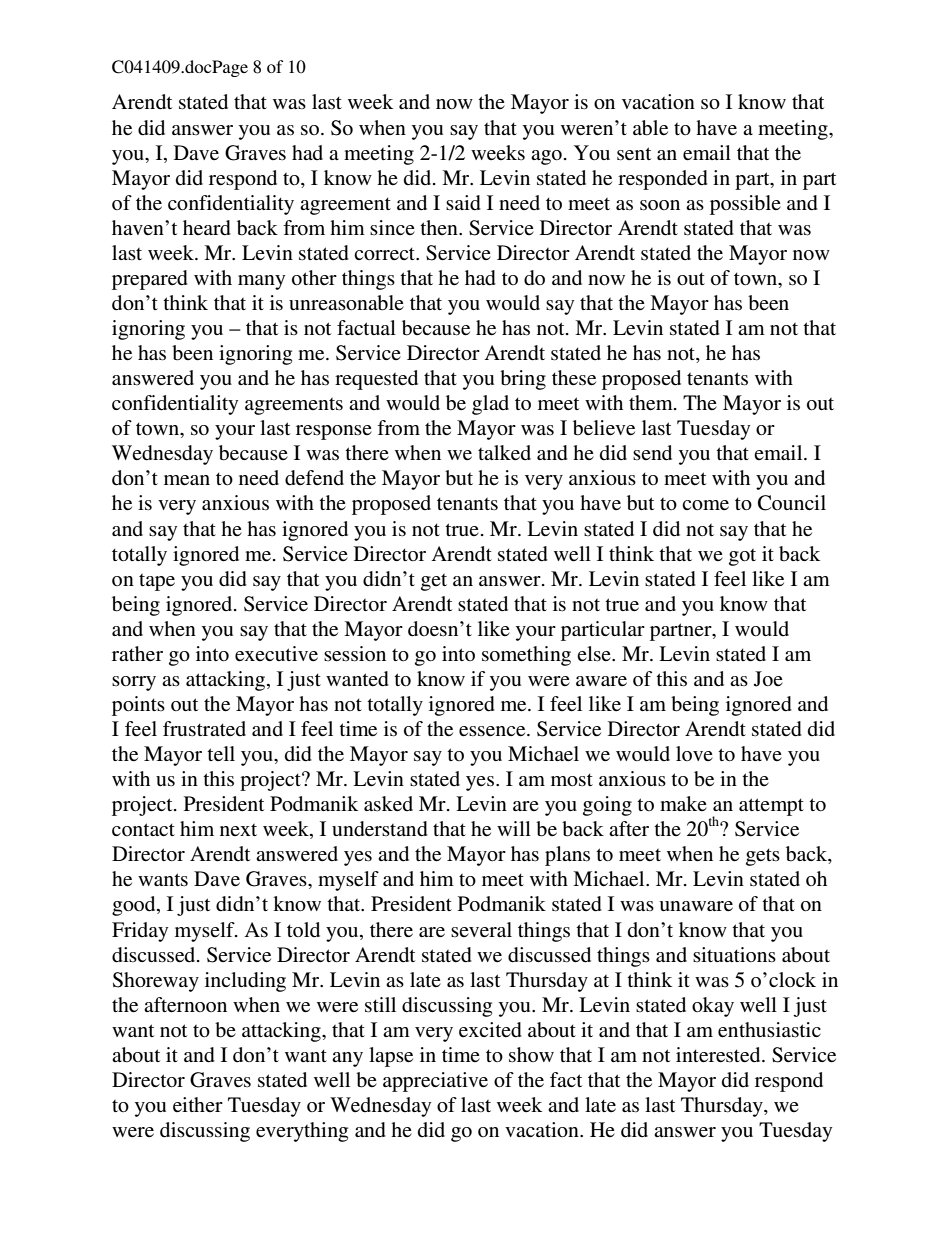 The height and width of the screenshot is (1233, 952). I want to click on essence, so click(493, 731).
